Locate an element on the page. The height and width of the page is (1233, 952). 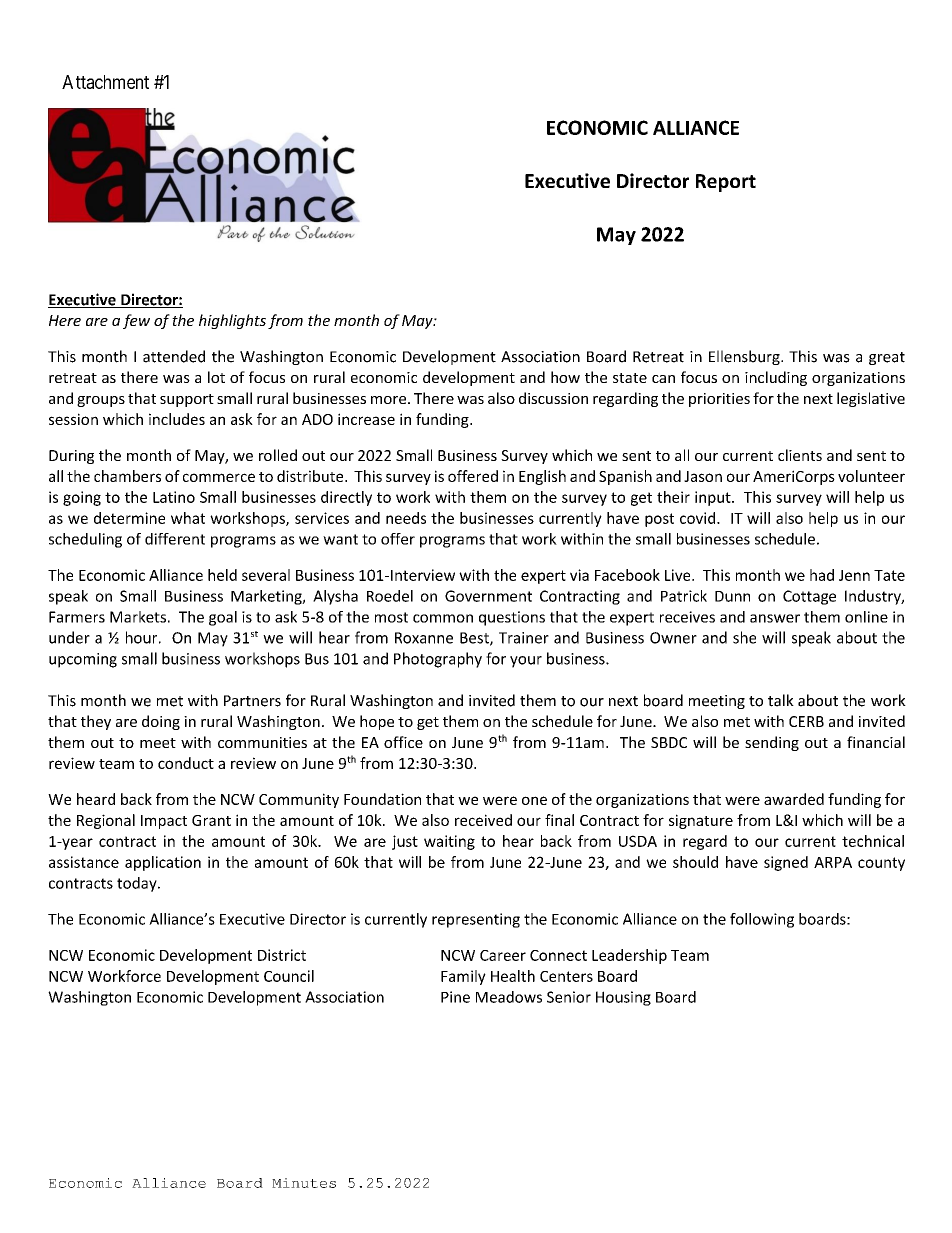
great is located at coordinates (887, 358).
